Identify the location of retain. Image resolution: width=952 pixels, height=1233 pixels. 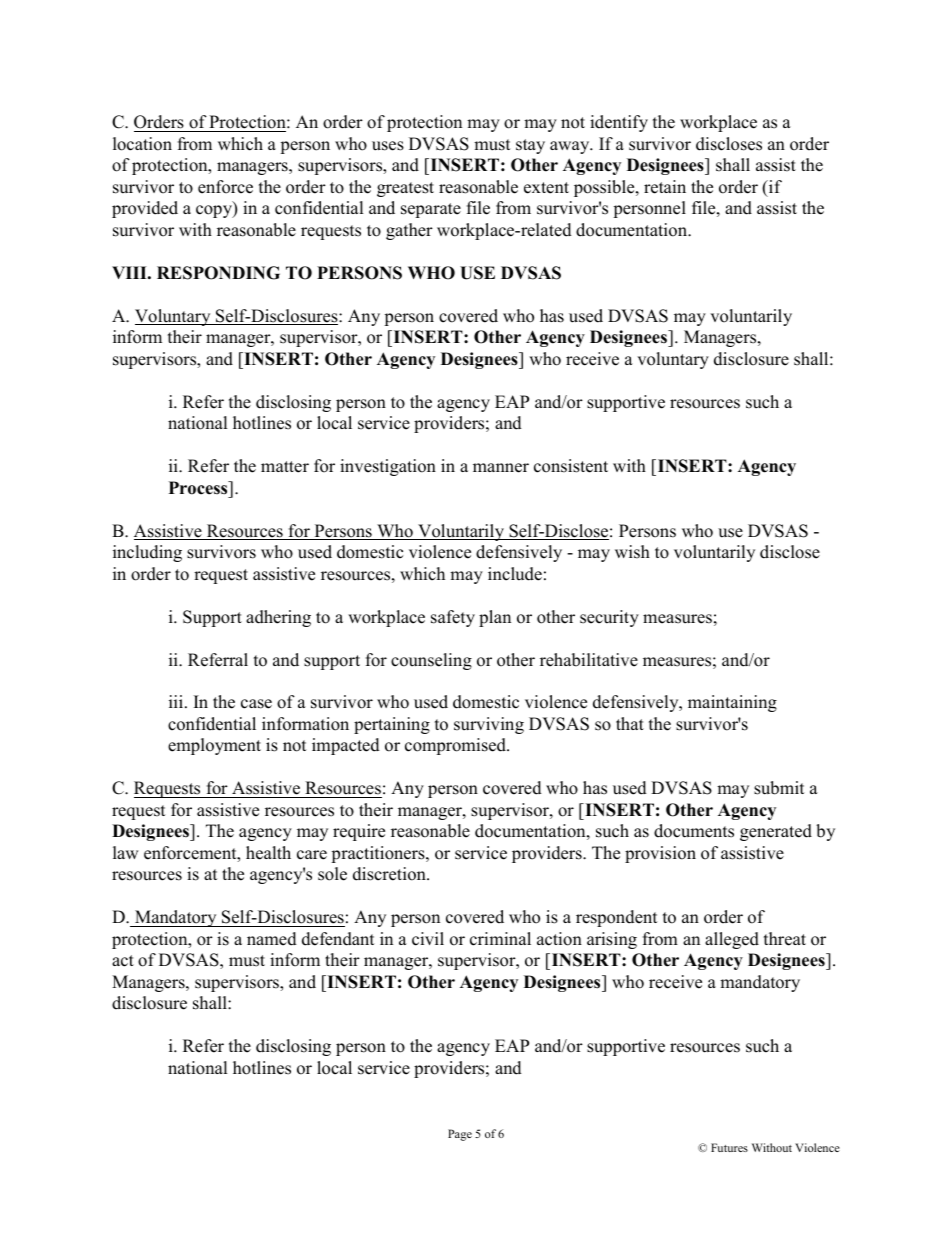
(665, 187).
